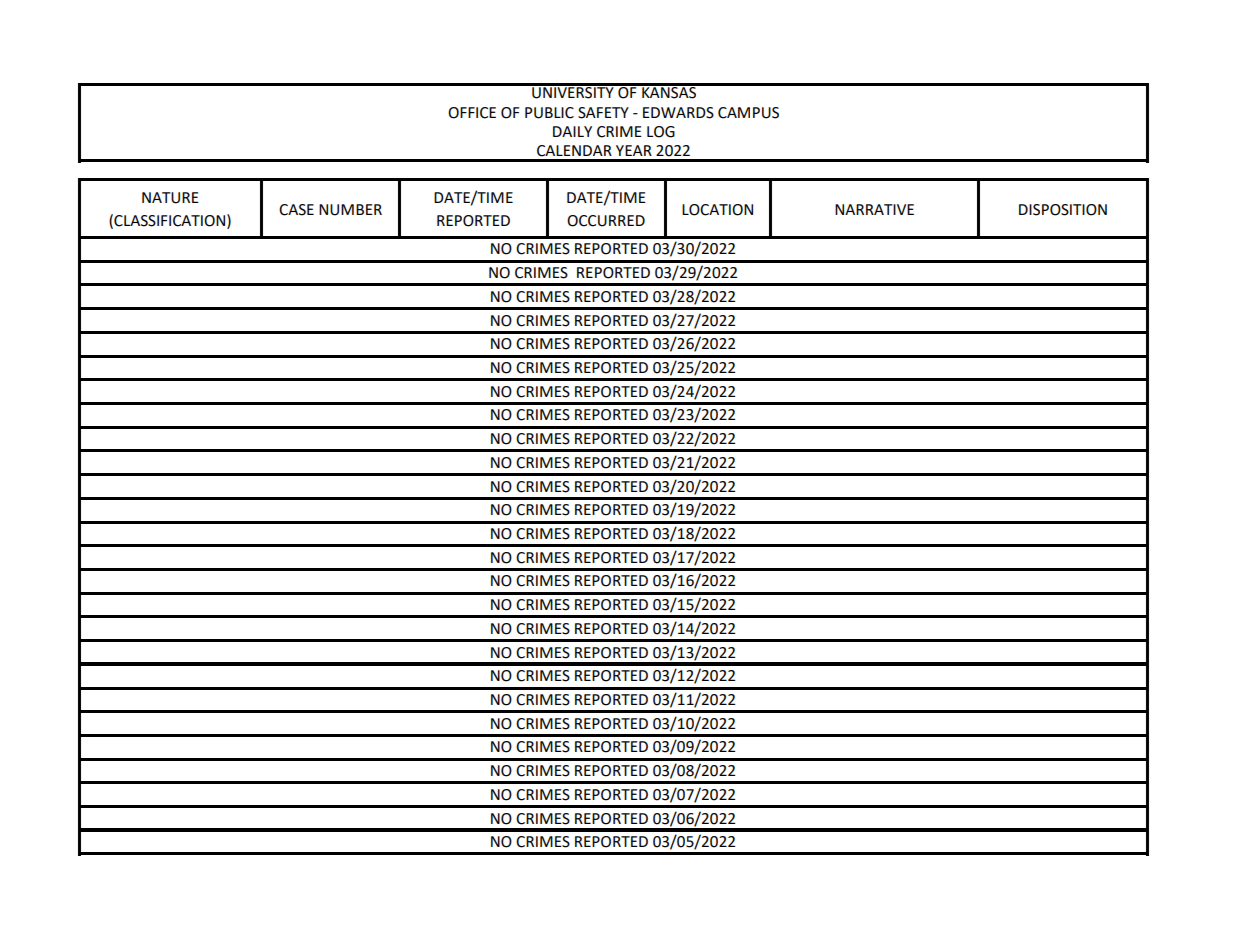 The height and width of the screenshot is (952, 1233). What do you see at coordinates (603, 113) in the screenshot?
I see `SAFETY` at bounding box center [603, 113].
